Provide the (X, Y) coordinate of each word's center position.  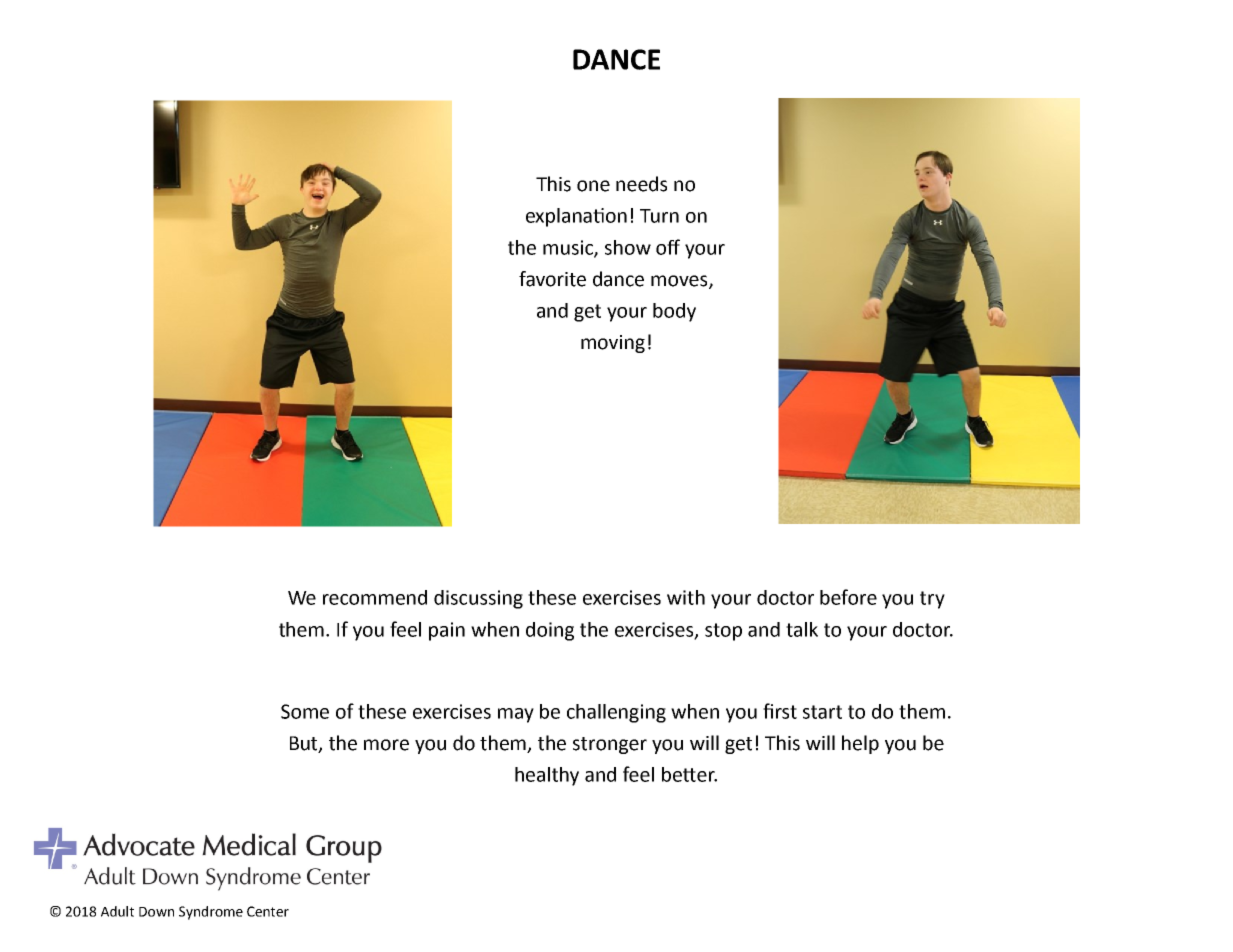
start (822, 712)
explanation (576, 217)
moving (613, 344)
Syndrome (211, 913)
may (516, 715)
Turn (659, 216)
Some (305, 711)
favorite (552, 279)
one (593, 186)
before (848, 597)
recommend (375, 597)
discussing (478, 599)
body (674, 312)
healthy (547, 776)
